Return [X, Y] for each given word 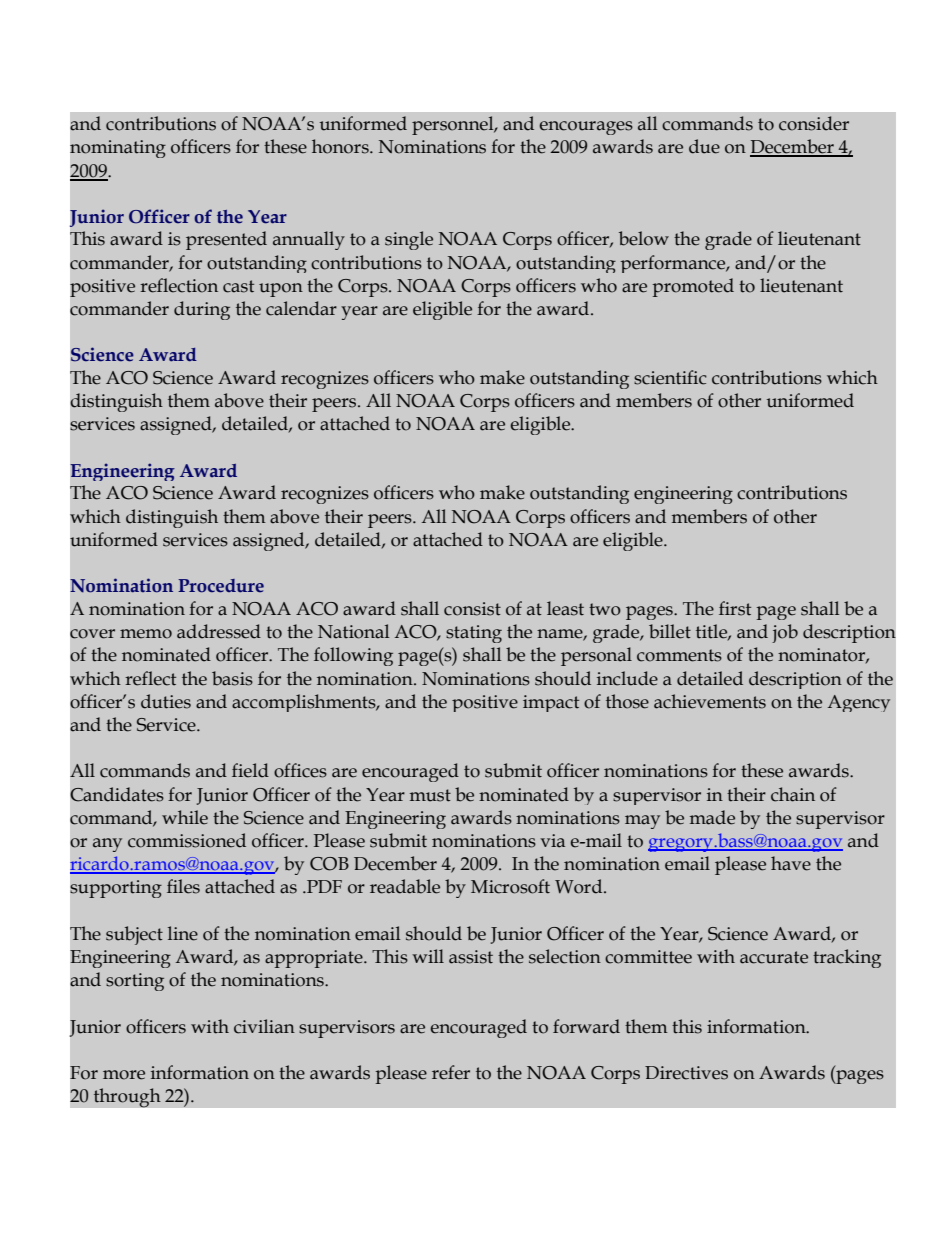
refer [451, 1072]
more [124, 1075]
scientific [670, 377]
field [250, 770]
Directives [686, 1073]
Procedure [221, 586]
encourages [586, 128]
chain [793, 794]
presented [226, 240]
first [735, 608]
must [430, 795]
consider [814, 123]
